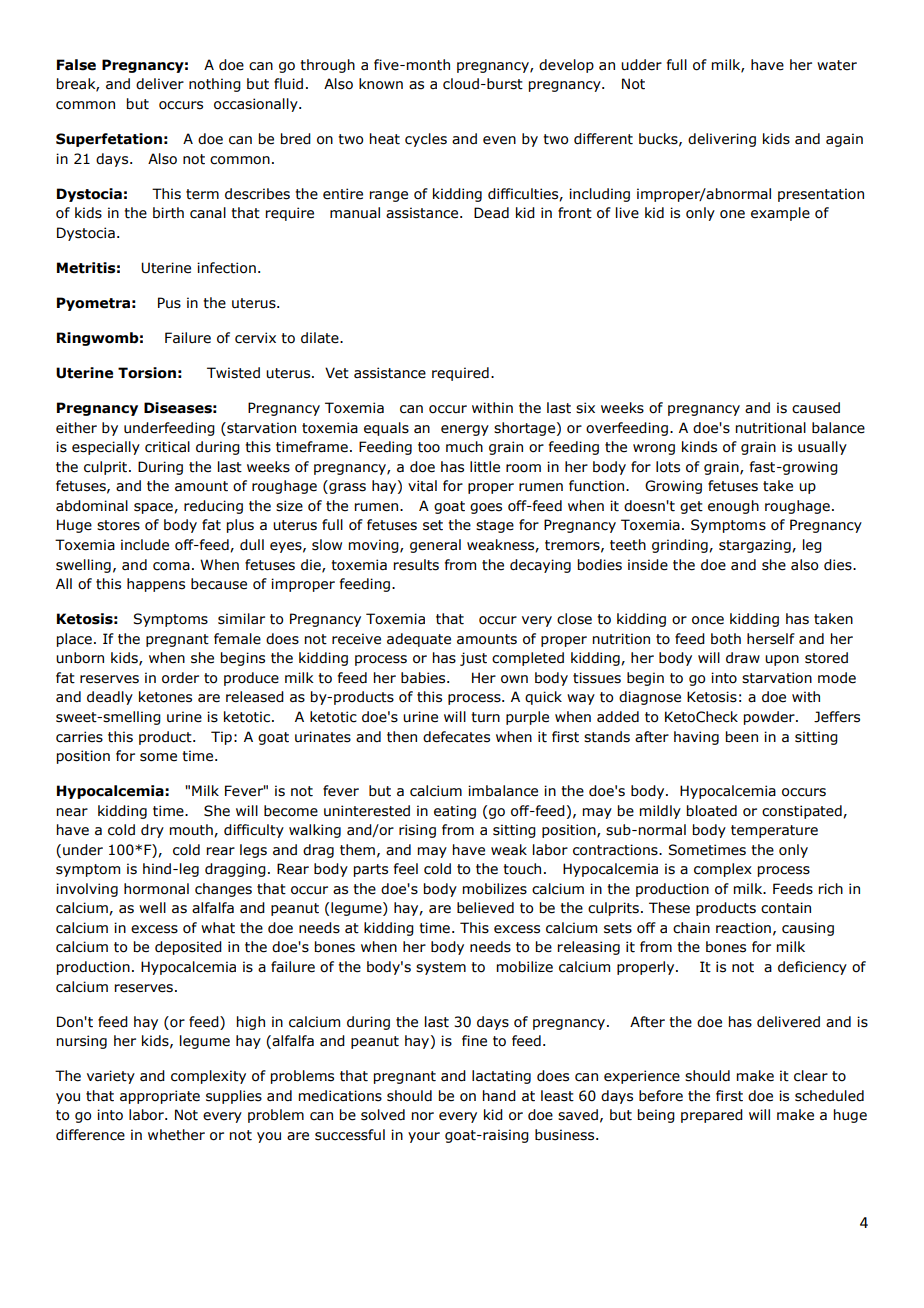  I want to click on critical, so click(167, 447).
